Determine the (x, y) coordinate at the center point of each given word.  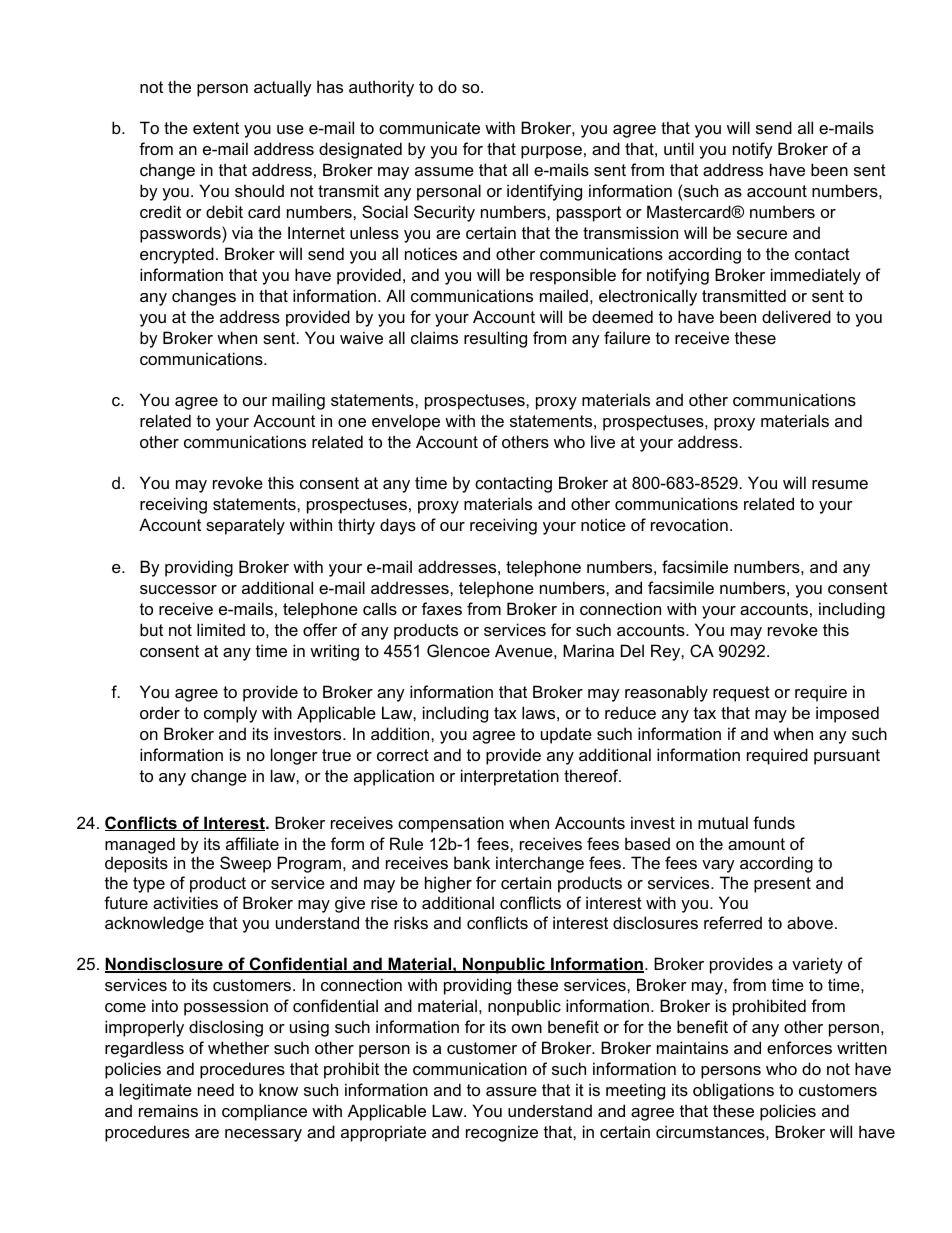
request (741, 694)
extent (216, 128)
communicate (429, 127)
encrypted (177, 255)
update (566, 735)
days (398, 526)
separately (245, 526)
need (216, 1089)
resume (840, 484)
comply (230, 714)
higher (448, 884)
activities (185, 902)
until (679, 148)
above (810, 922)
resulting (495, 339)
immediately (816, 276)
